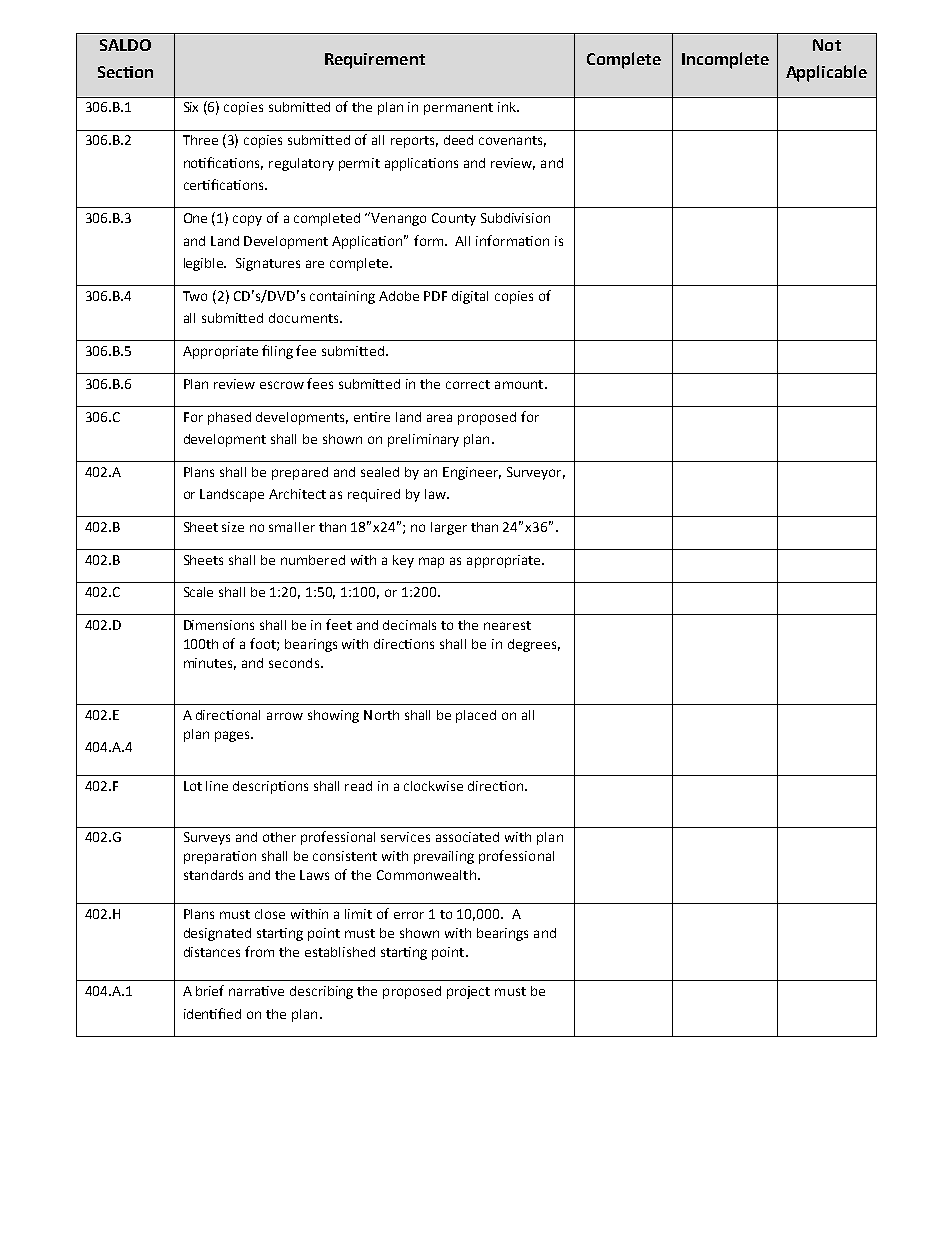 This document has width=952, height=1233. Describe the element at coordinates (449, 528) in the document. I see `larger` at that location.
